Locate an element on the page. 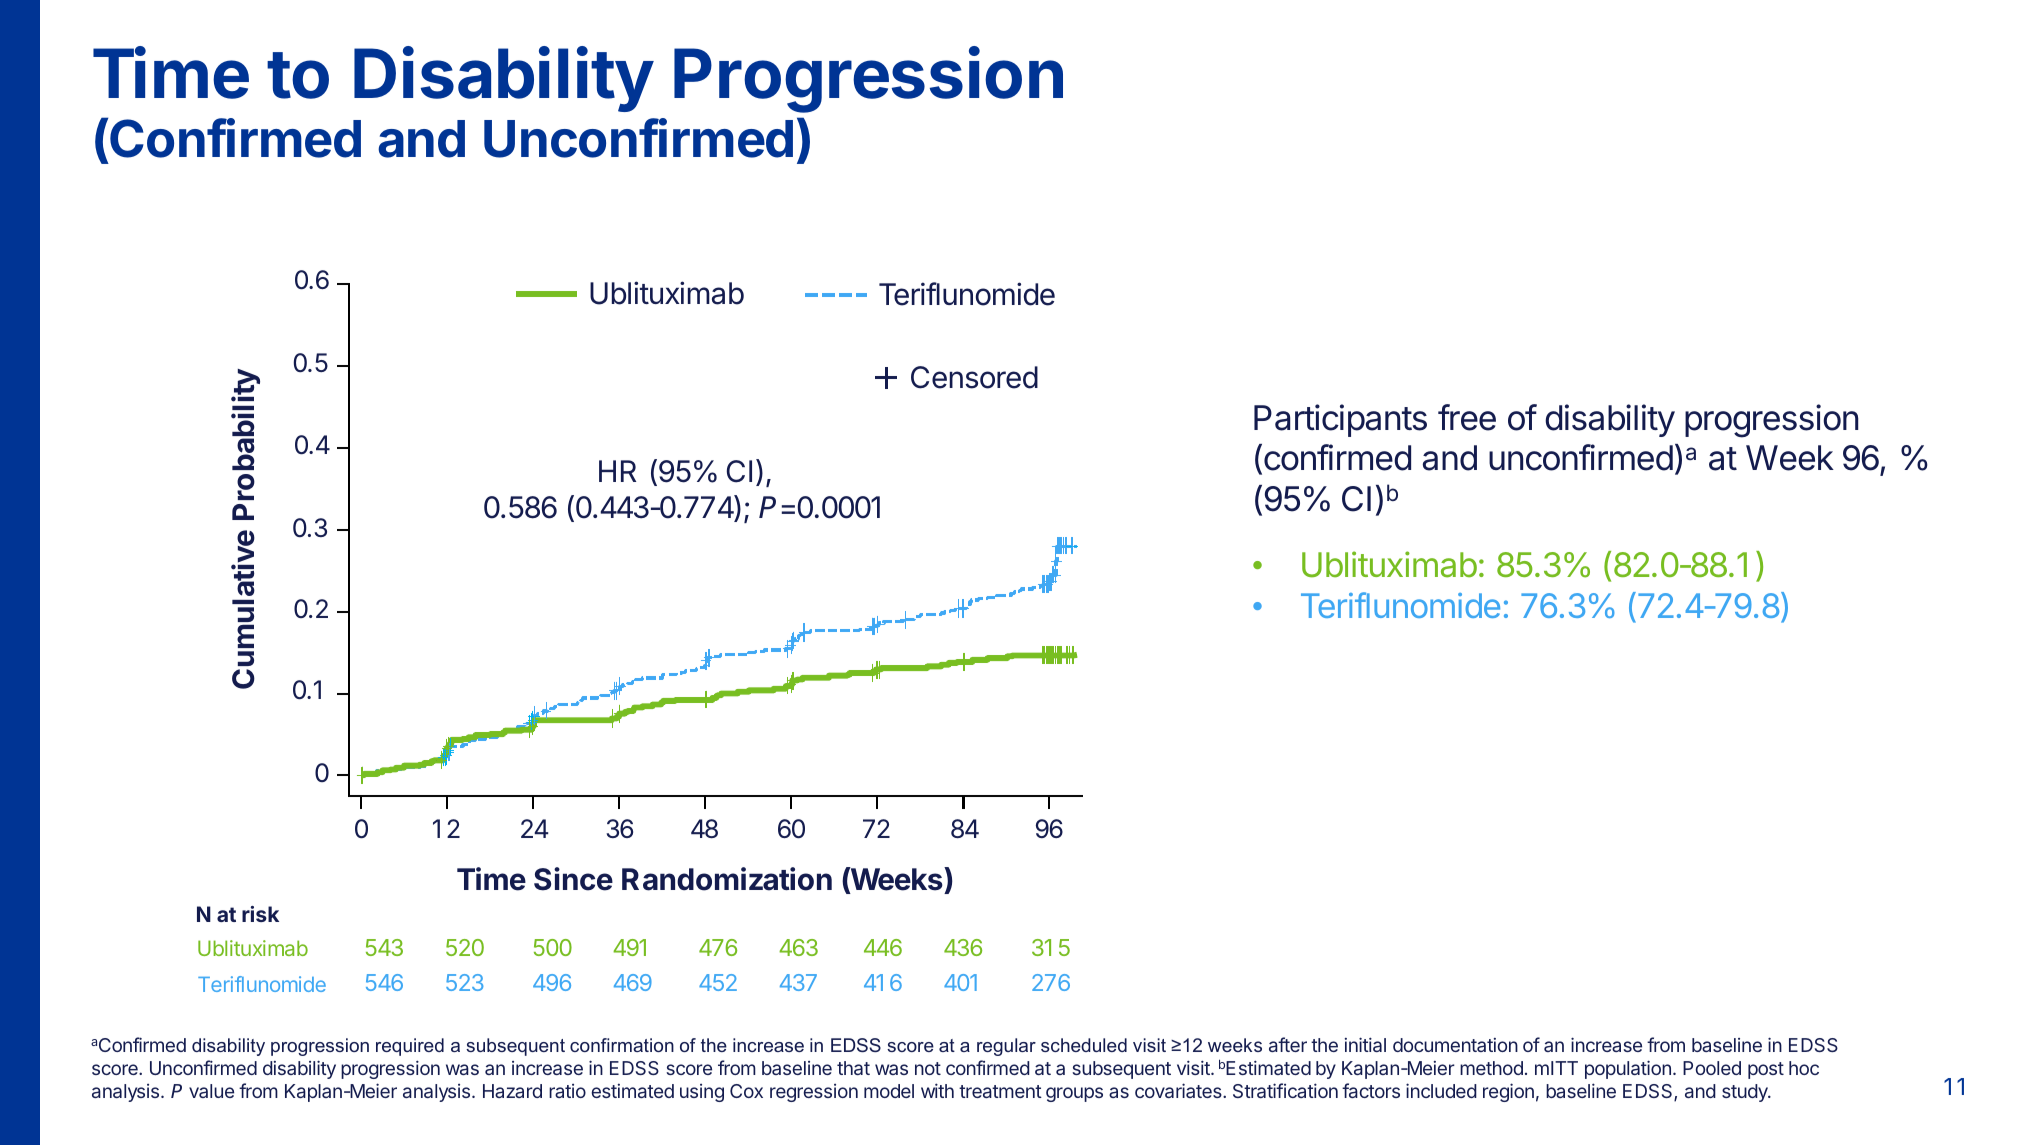  Participants is located at coordinates (1340, 420).
